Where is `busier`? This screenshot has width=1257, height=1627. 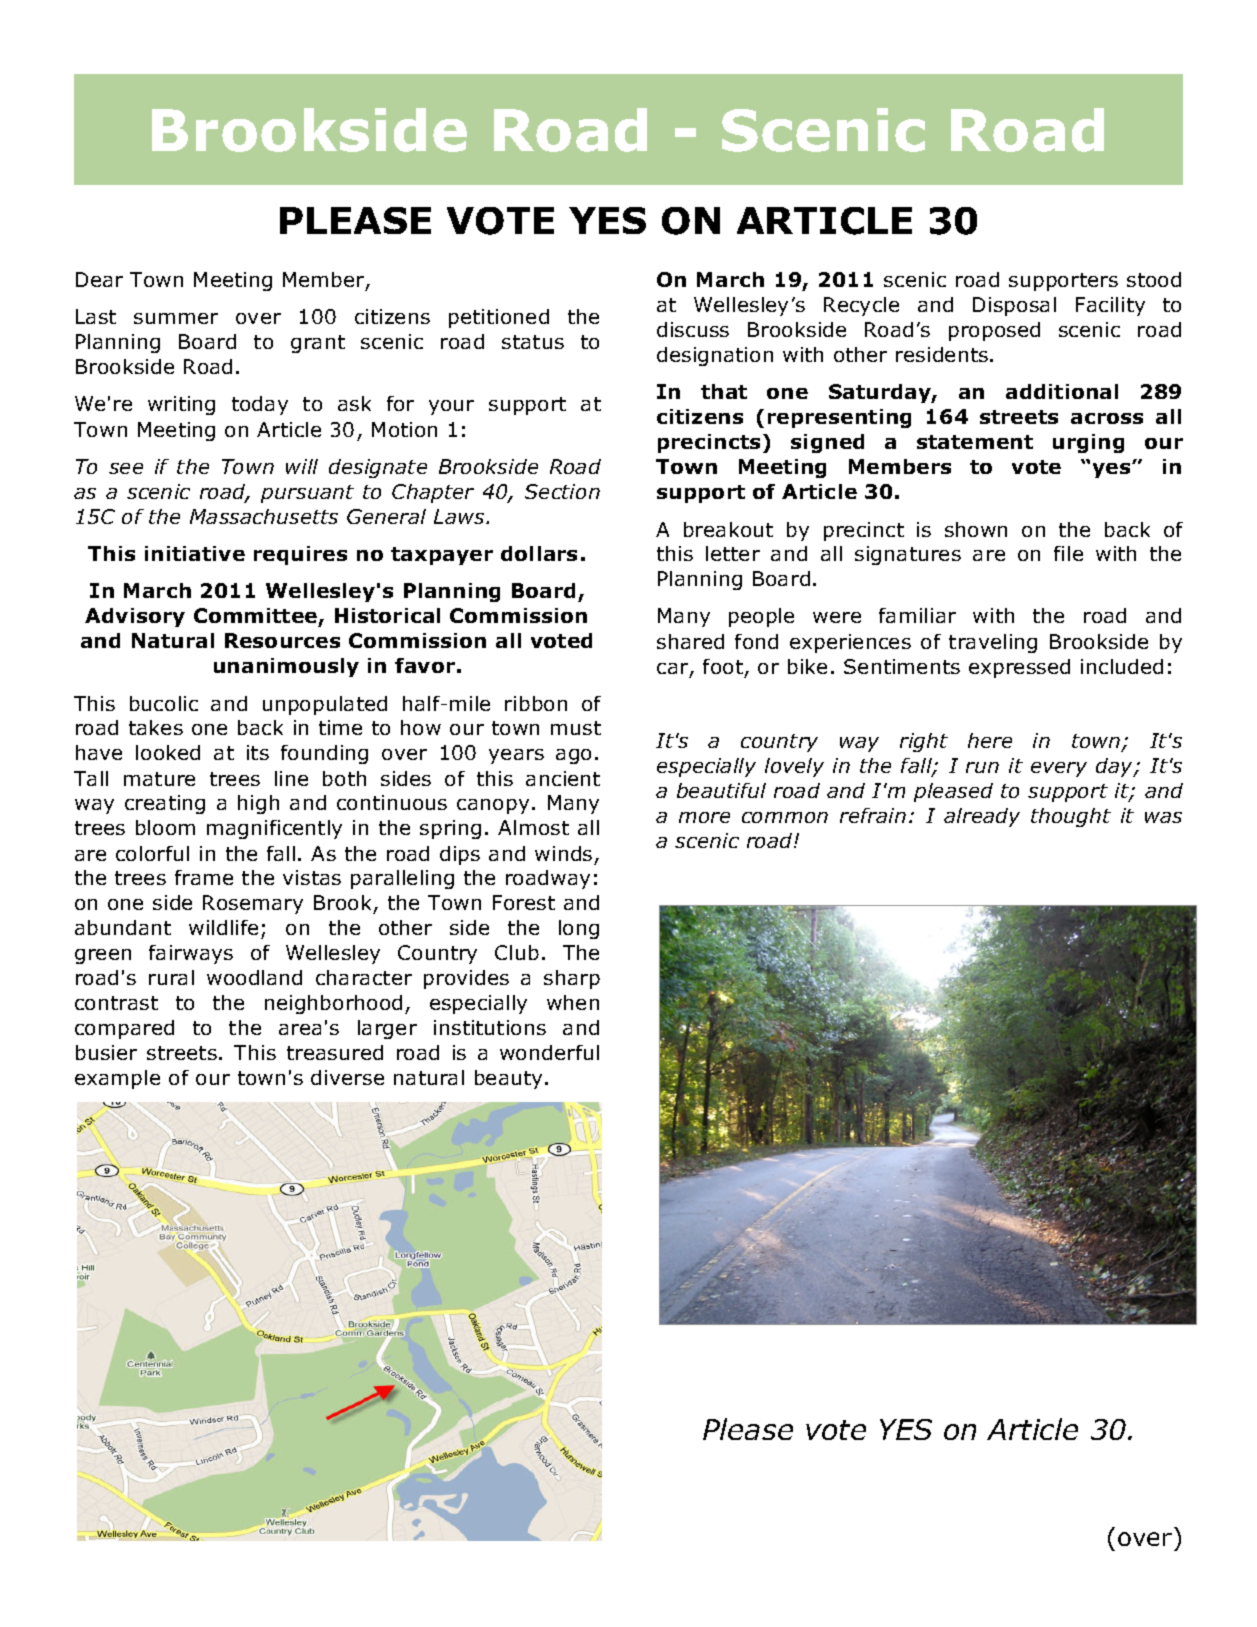
busier is located at coordinates (106, 1052).
